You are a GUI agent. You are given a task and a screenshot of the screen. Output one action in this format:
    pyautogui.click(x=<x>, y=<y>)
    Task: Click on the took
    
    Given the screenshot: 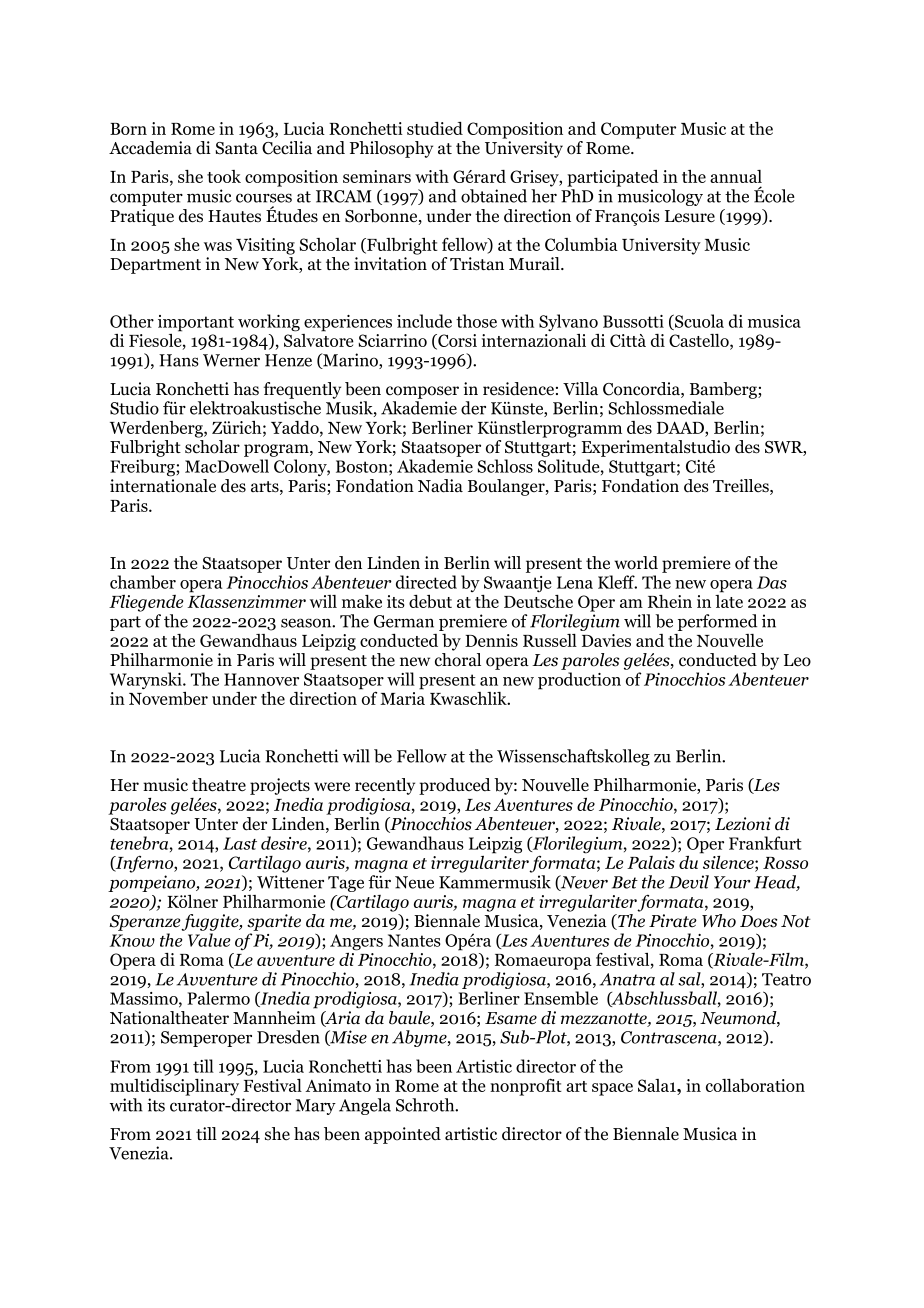 What is the action you would take?
    pyautogui.click(x=224, y=176)
